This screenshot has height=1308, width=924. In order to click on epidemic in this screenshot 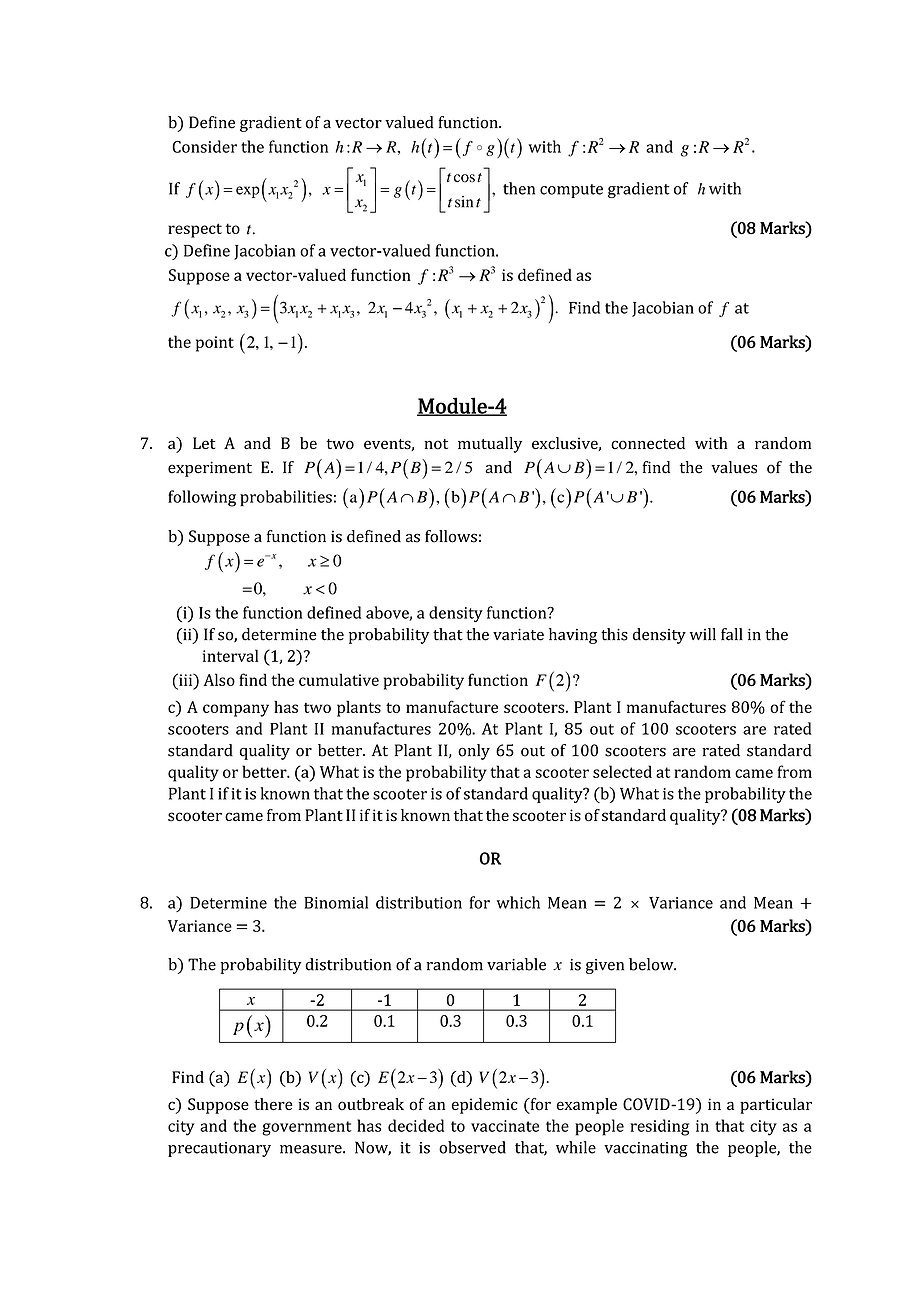, I will do `click(485, 1106)`.
